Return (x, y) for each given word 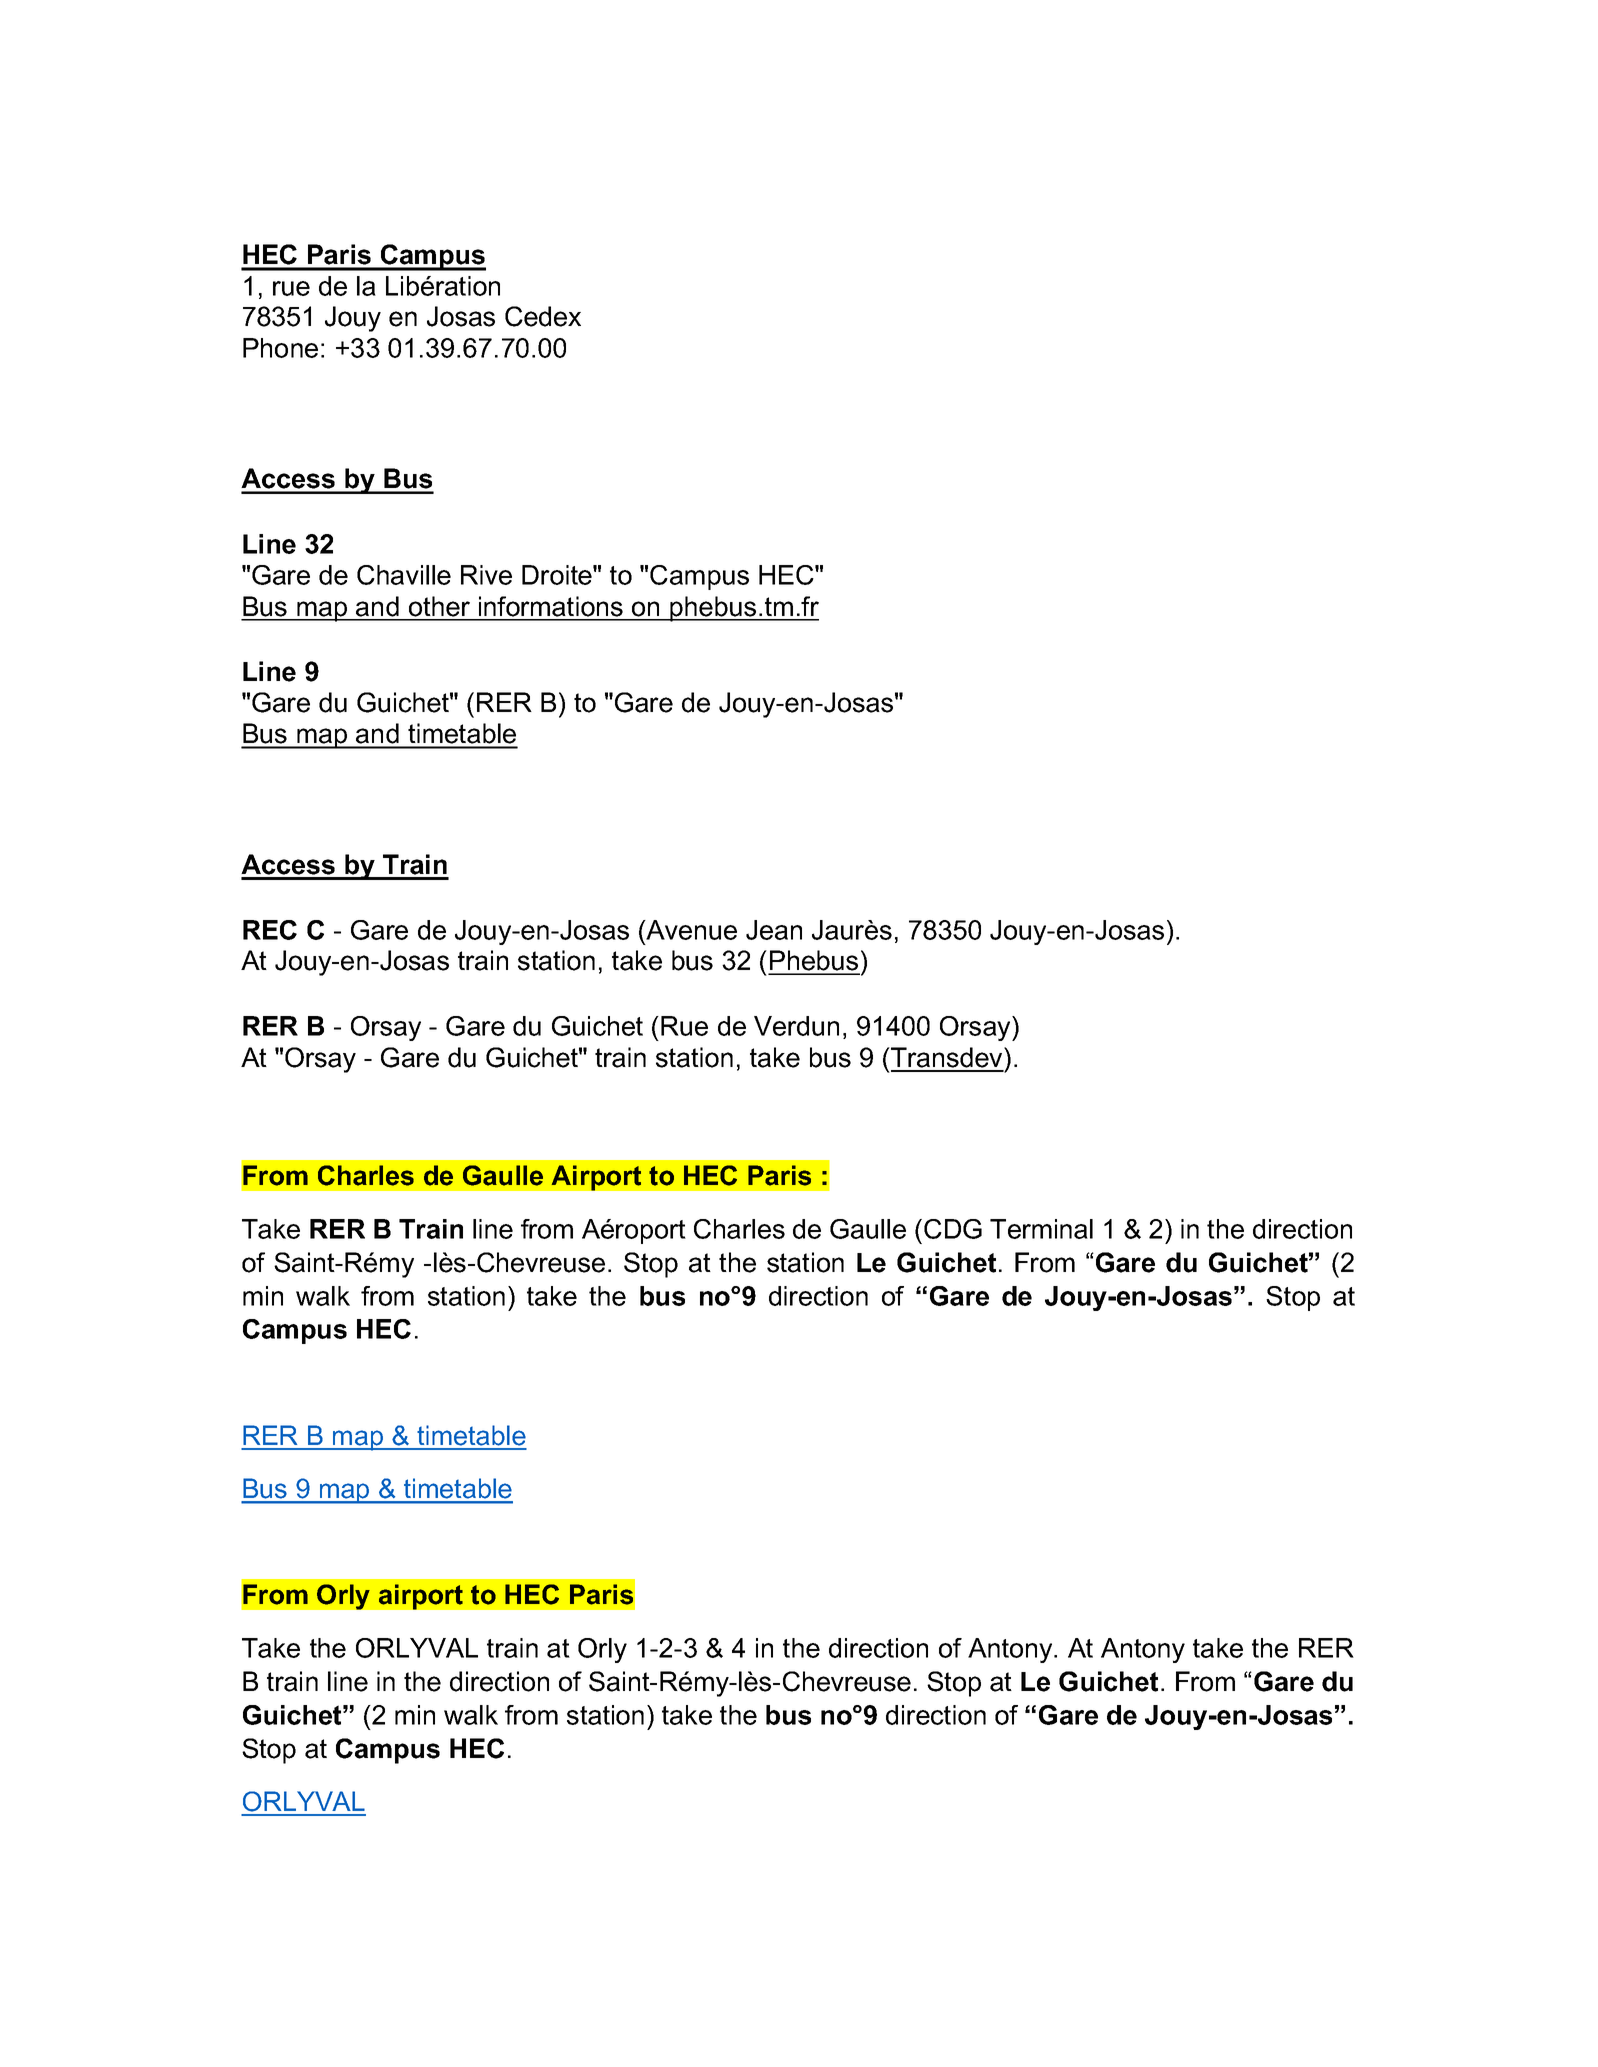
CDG (953, 1229)
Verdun (796, 1026)
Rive (486, 575)
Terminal (1041, 1229)
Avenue (690, 930)
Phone (280, 348)
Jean (774, 930)
